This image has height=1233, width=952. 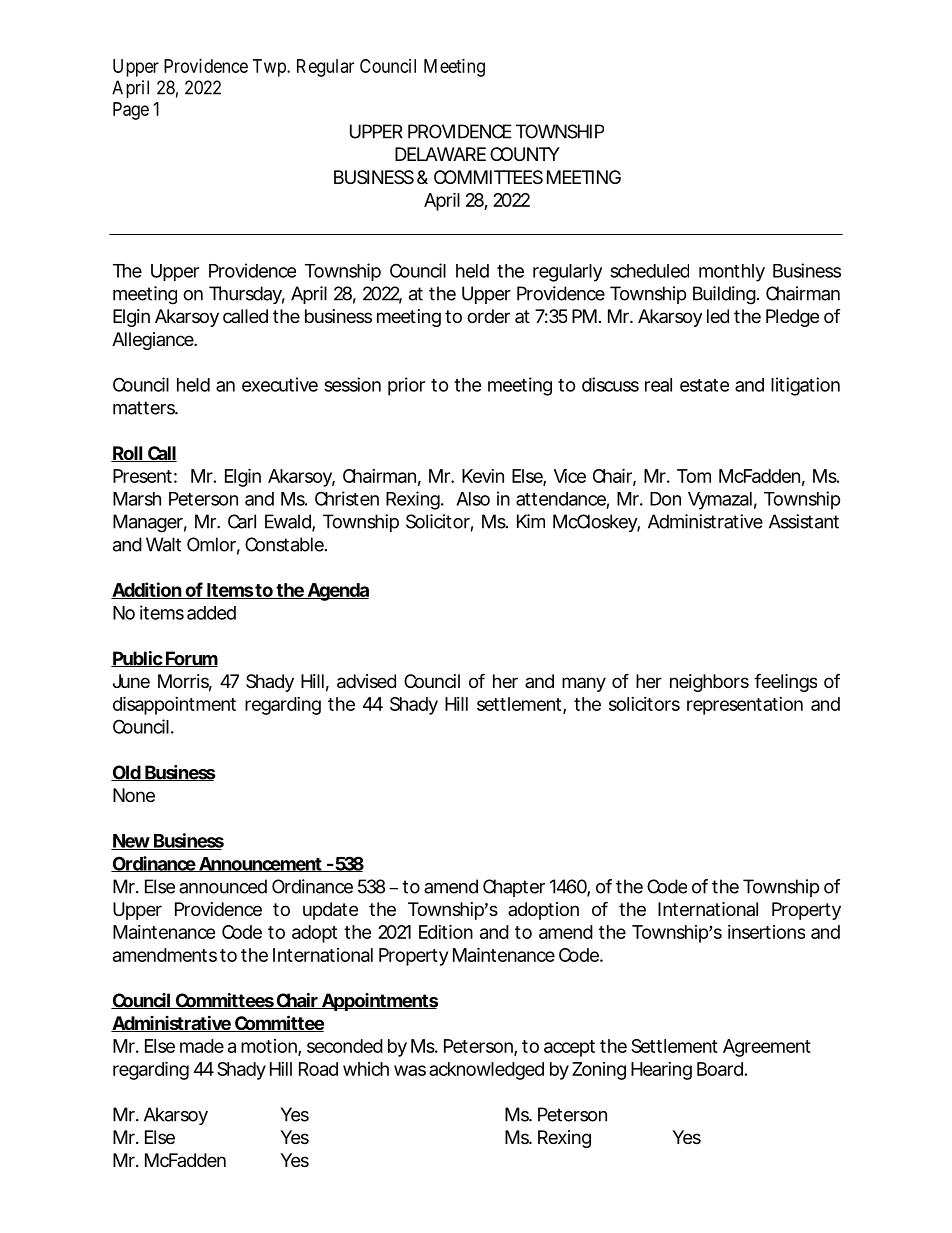 I want to click on Walt, so click(x=163, y=544).
